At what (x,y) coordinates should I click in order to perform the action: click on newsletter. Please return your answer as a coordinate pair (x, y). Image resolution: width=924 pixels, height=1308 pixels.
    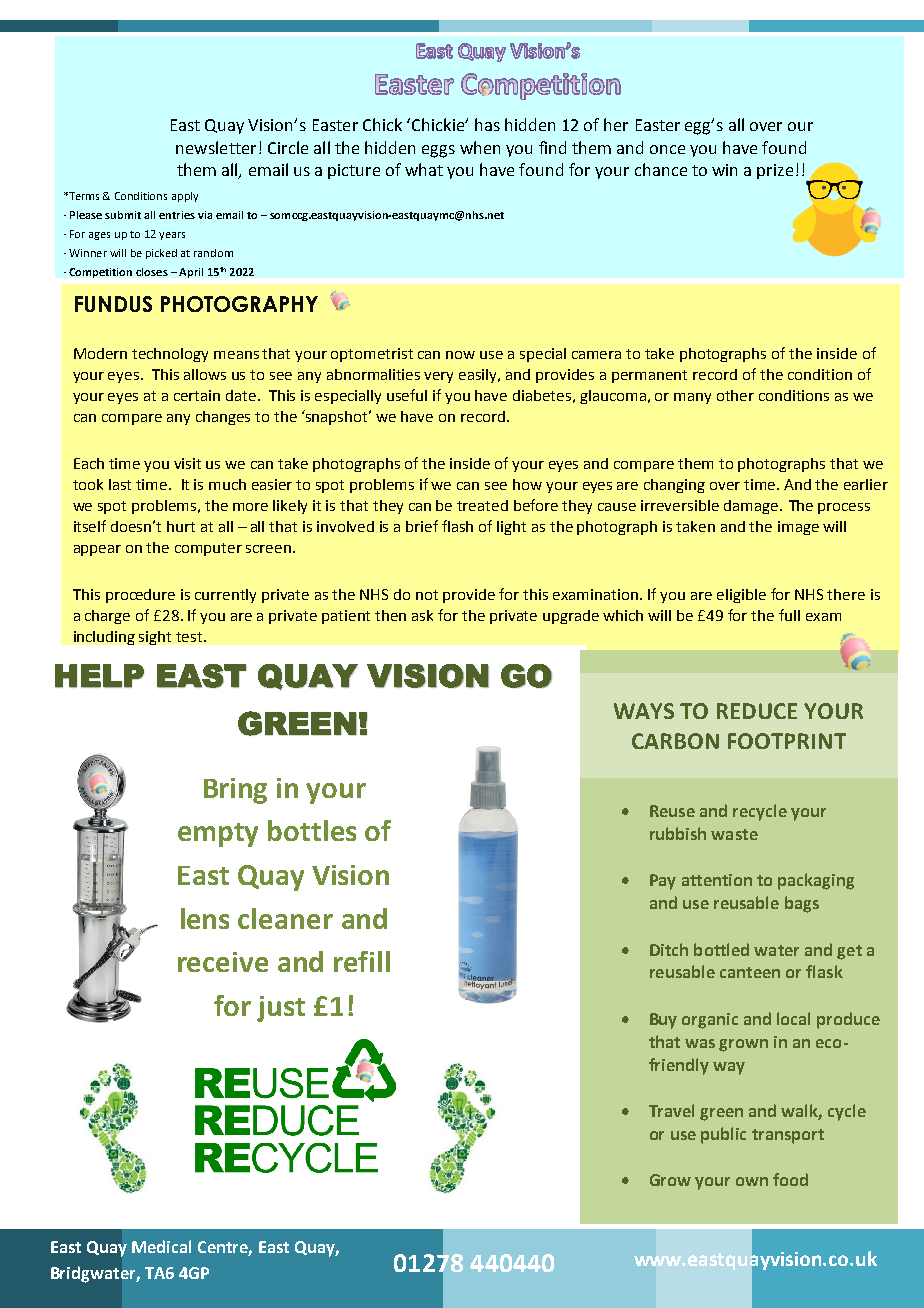
    Looking at the image, I should click on (216, 147).
